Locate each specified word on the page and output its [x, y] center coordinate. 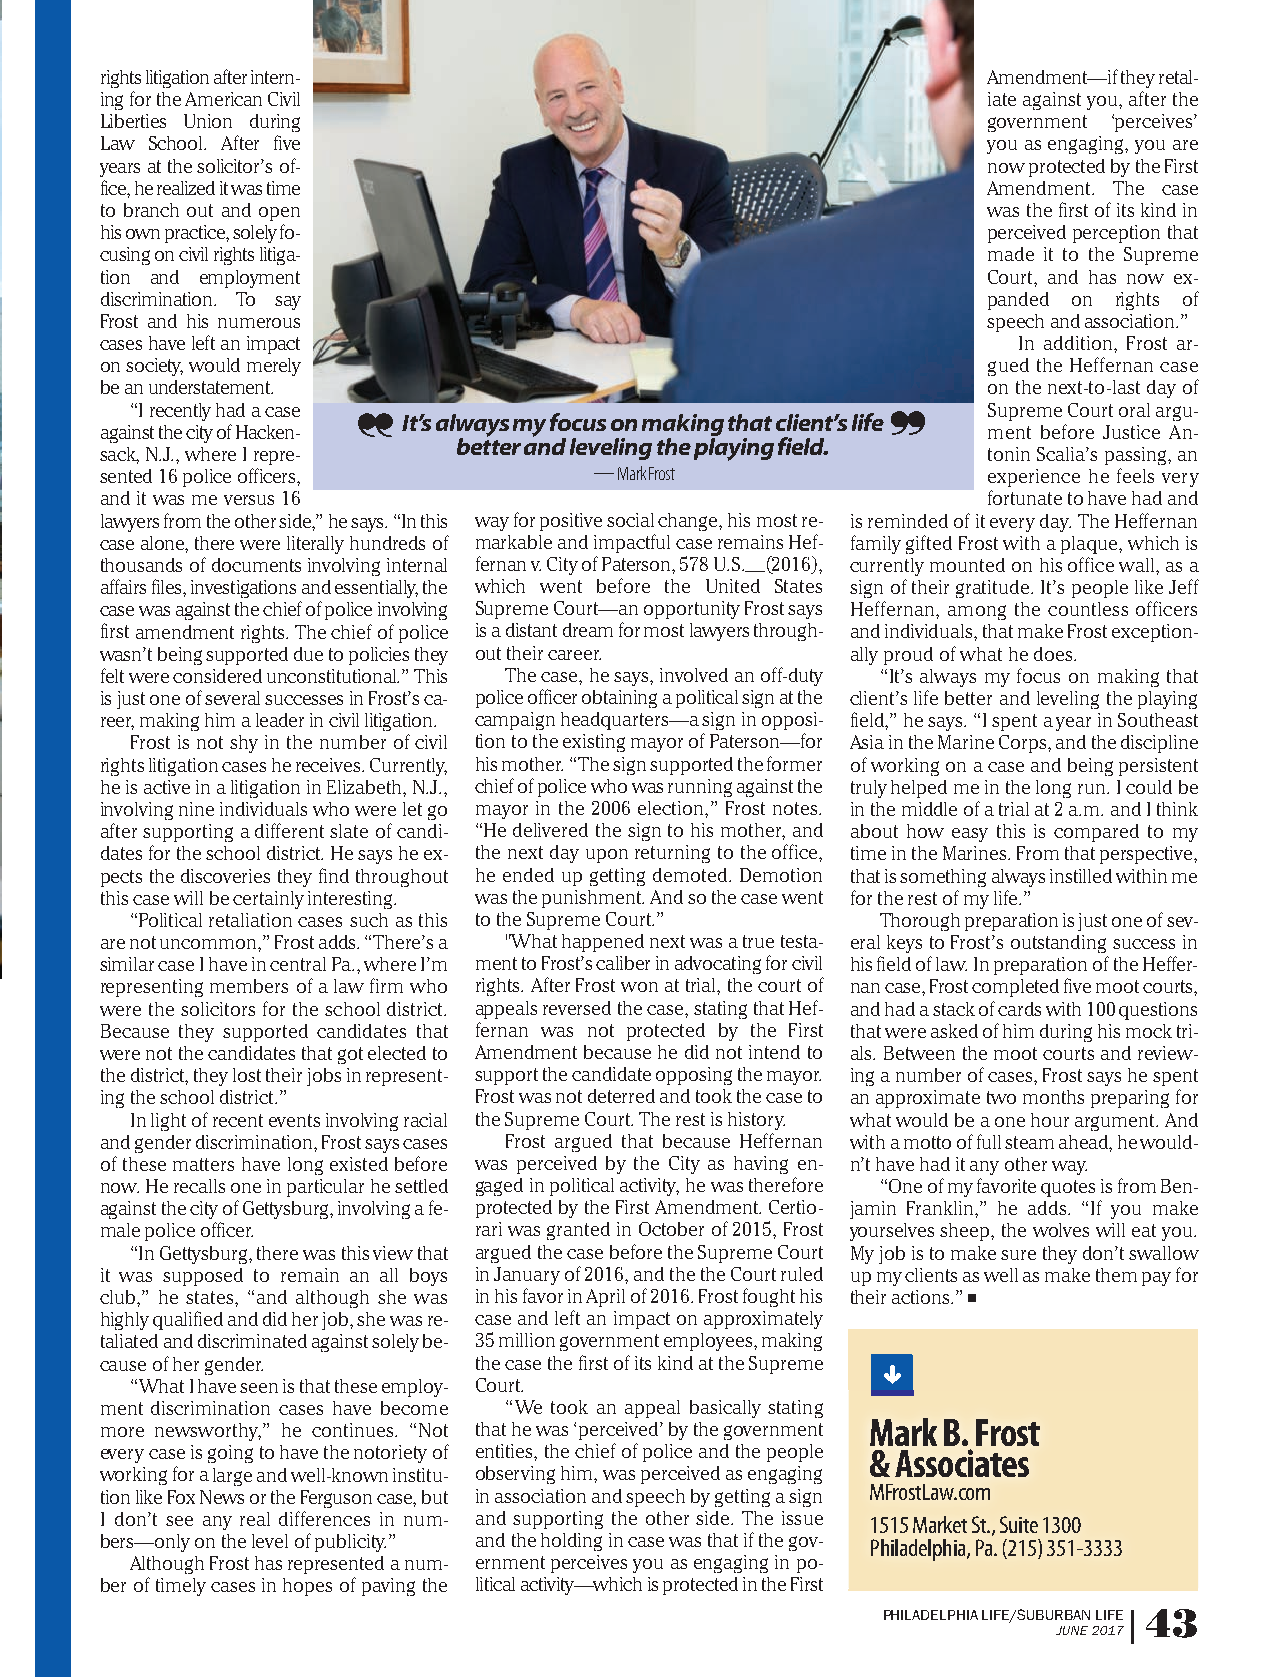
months [1053, 1097]
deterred [621, 1096]
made [1011, 254]
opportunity [692, 610]
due [308, 654]
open [279, 214]
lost [247, 1075]
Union [208, 121]
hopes [307, 1587]
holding [571, 1542]
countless [1088, 609]
